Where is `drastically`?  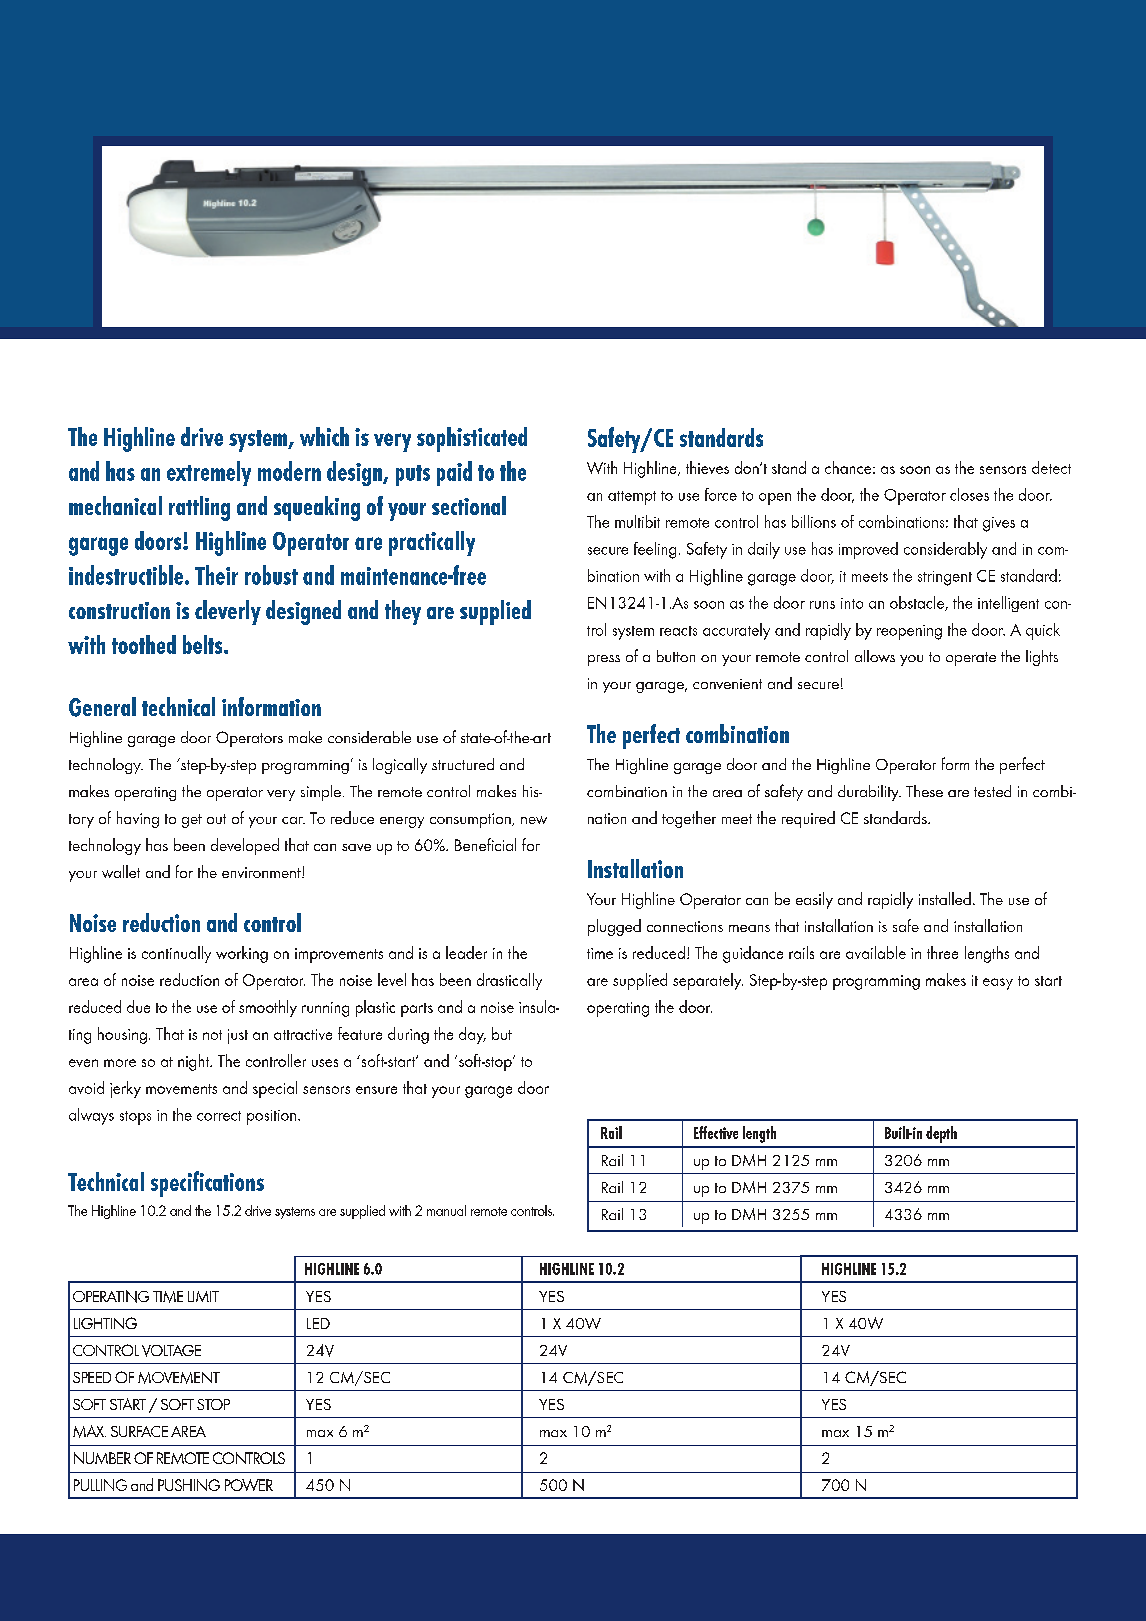 drastically is located at coordinates (509, 981).
